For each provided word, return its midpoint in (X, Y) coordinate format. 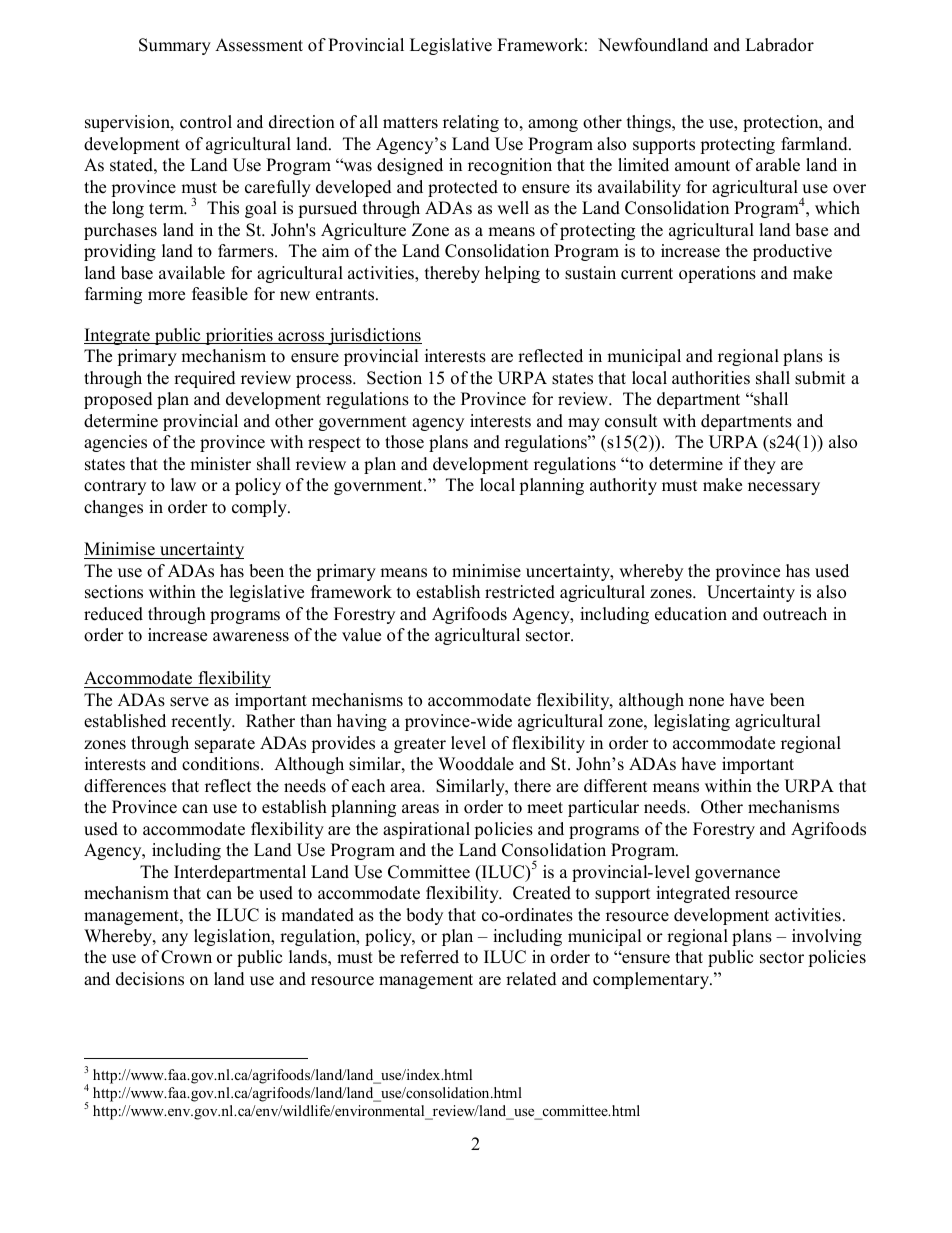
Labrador (779, 45)
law (183, 484)
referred (429, 957)
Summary (175, 46)
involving (827, 937)
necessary (784, 488)
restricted (520, 592)
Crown (186, 957)
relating (471, 123)
